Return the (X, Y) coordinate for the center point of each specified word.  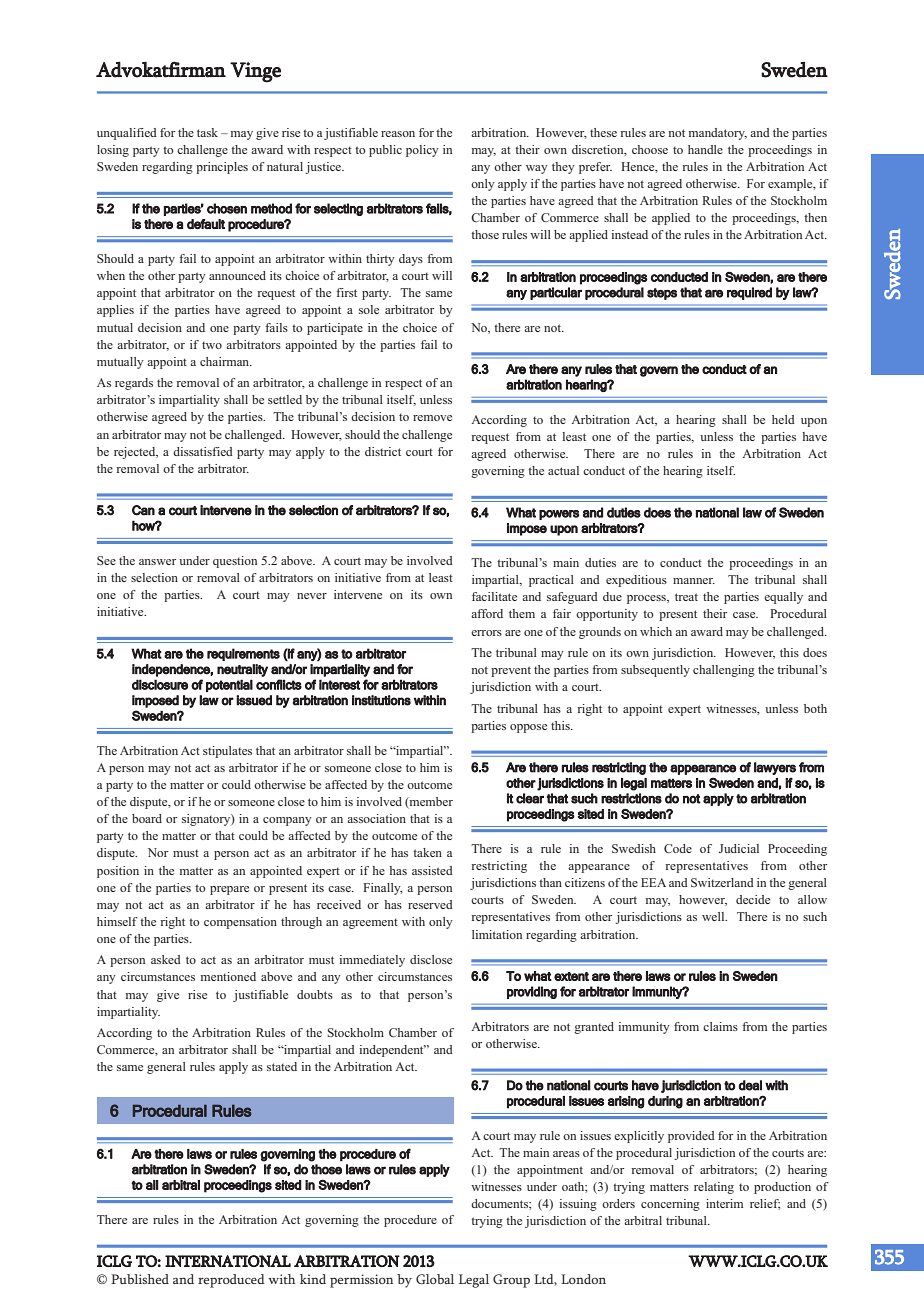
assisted (432, 870)
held (783, 419)
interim (724, 1203)
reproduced (231, 1281)
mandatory (718, 134)
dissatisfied (203, 451)
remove (432, 418)
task (207, 132)
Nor (158, 852)
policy (422, 151)
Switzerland (722, 882)
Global (435, 1279)
